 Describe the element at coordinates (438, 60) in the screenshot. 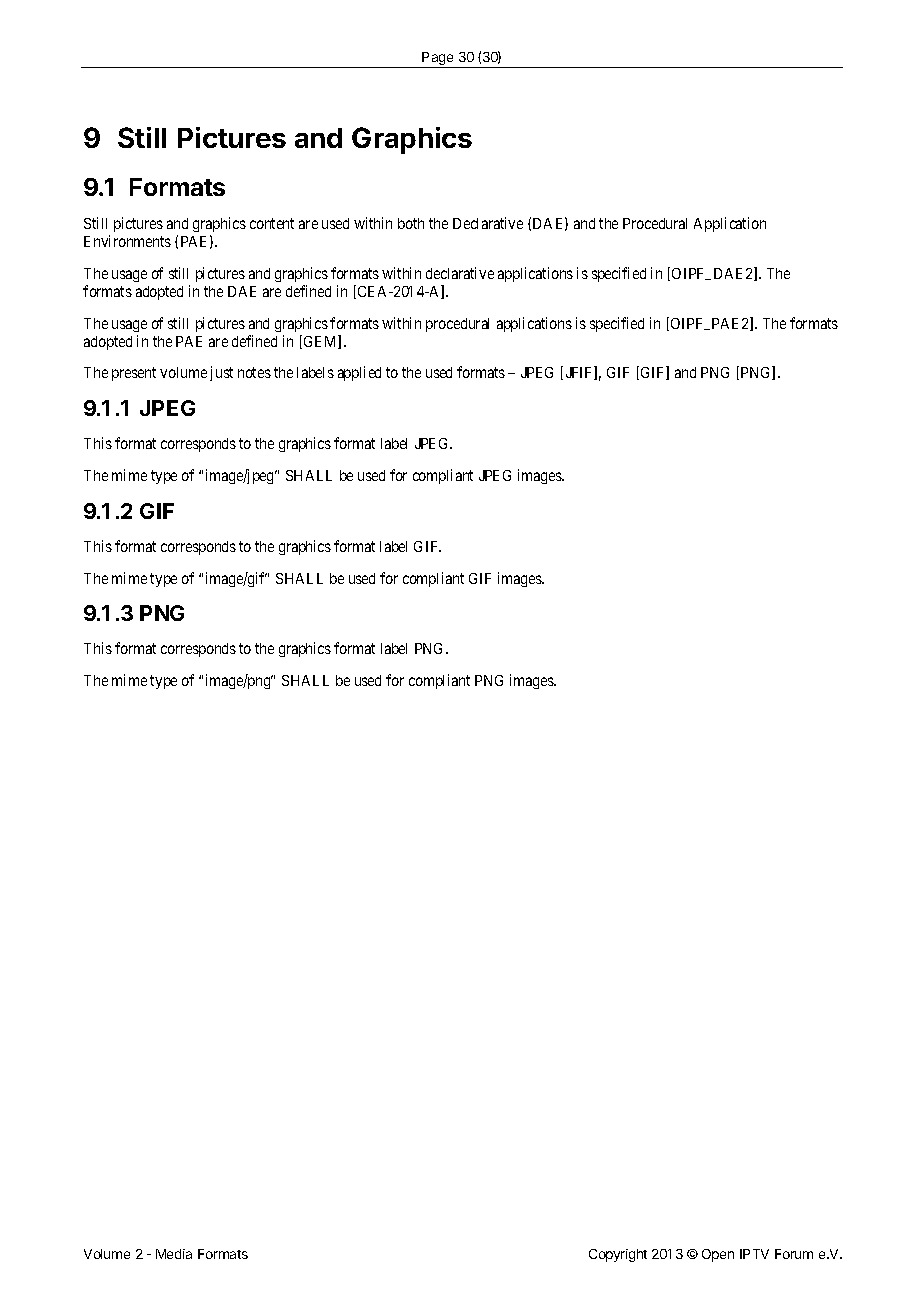

I see `Page` at that location.
